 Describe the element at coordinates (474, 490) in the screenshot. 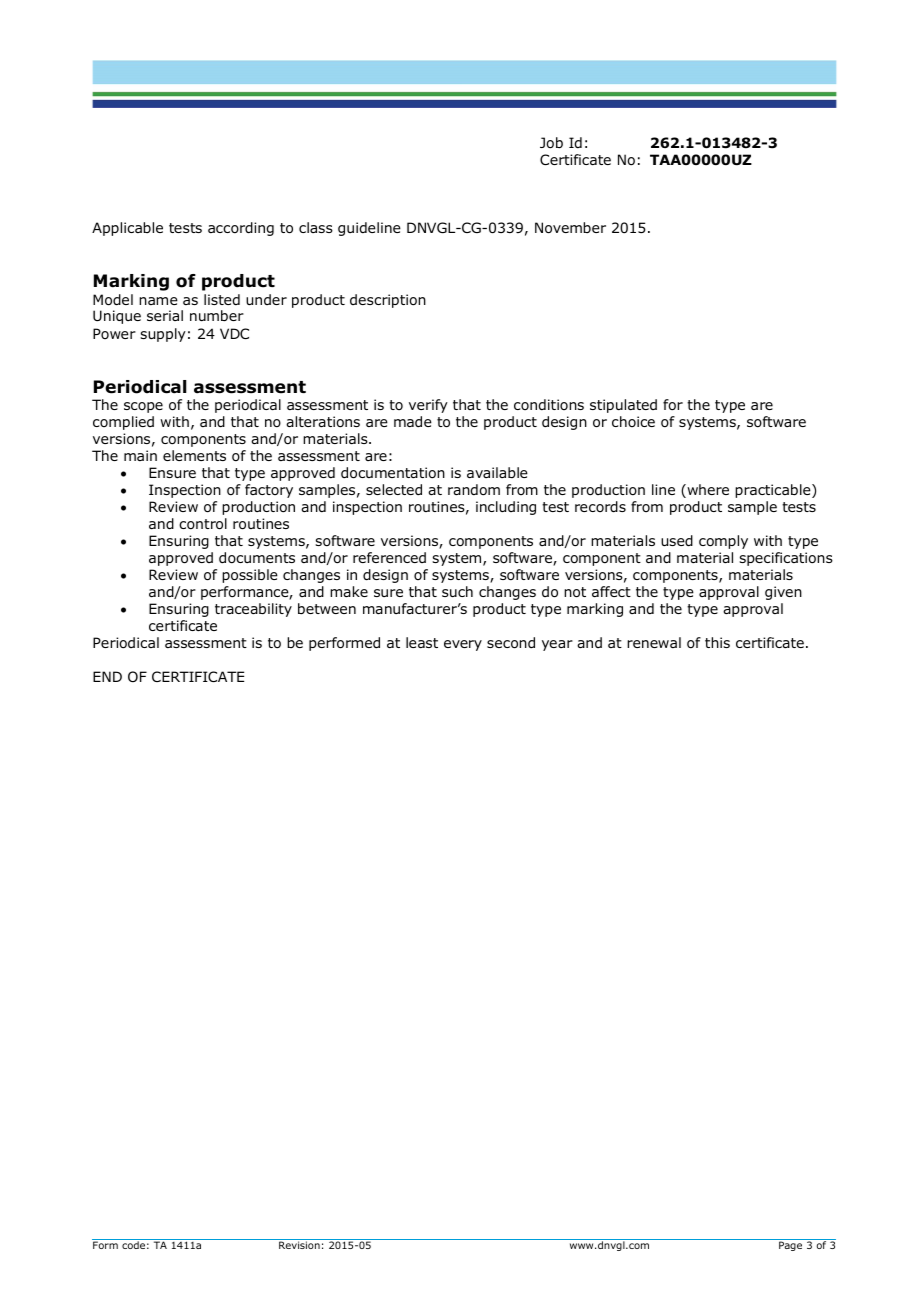

I see `random` at that location.
